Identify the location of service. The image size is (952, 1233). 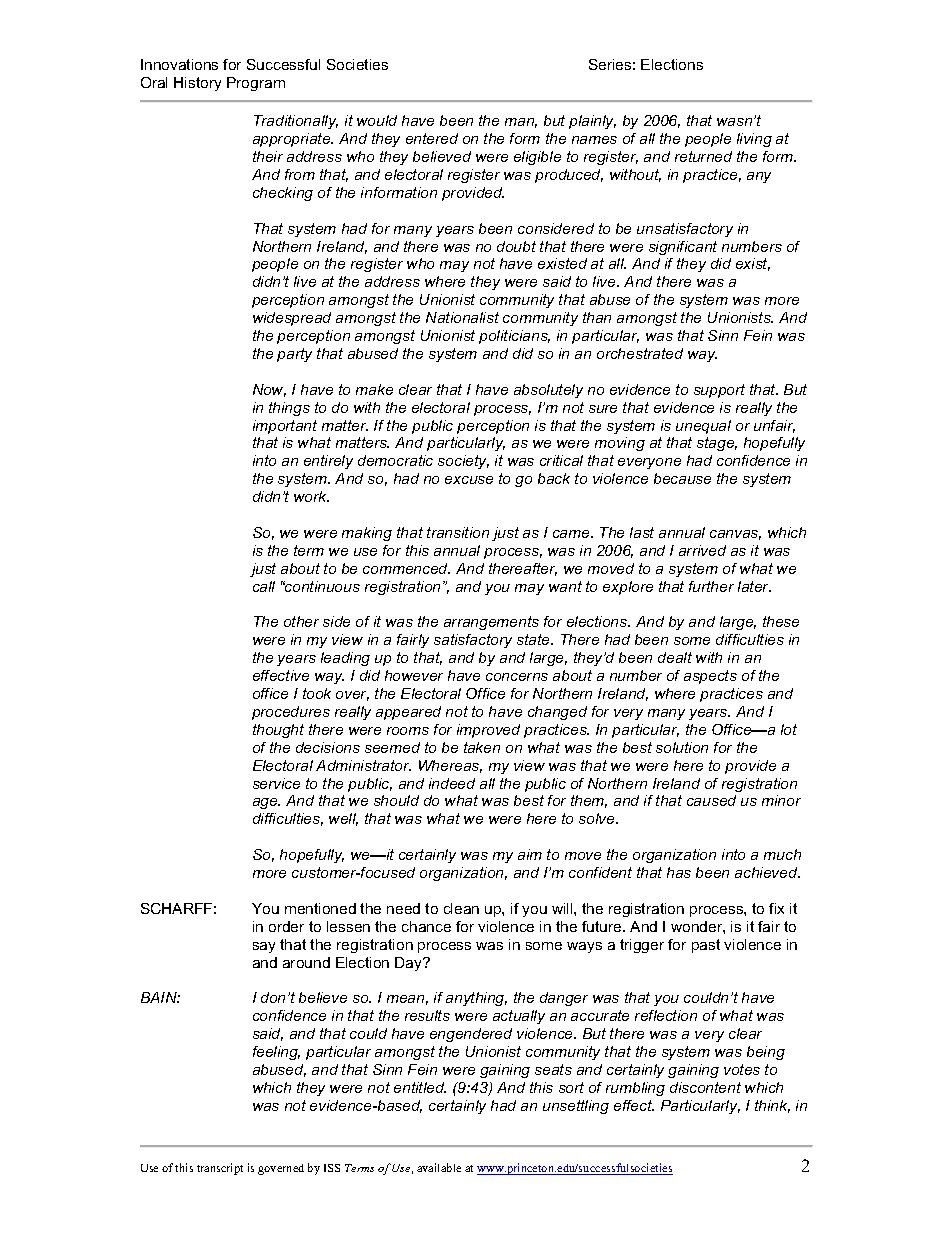
(276, 783).
